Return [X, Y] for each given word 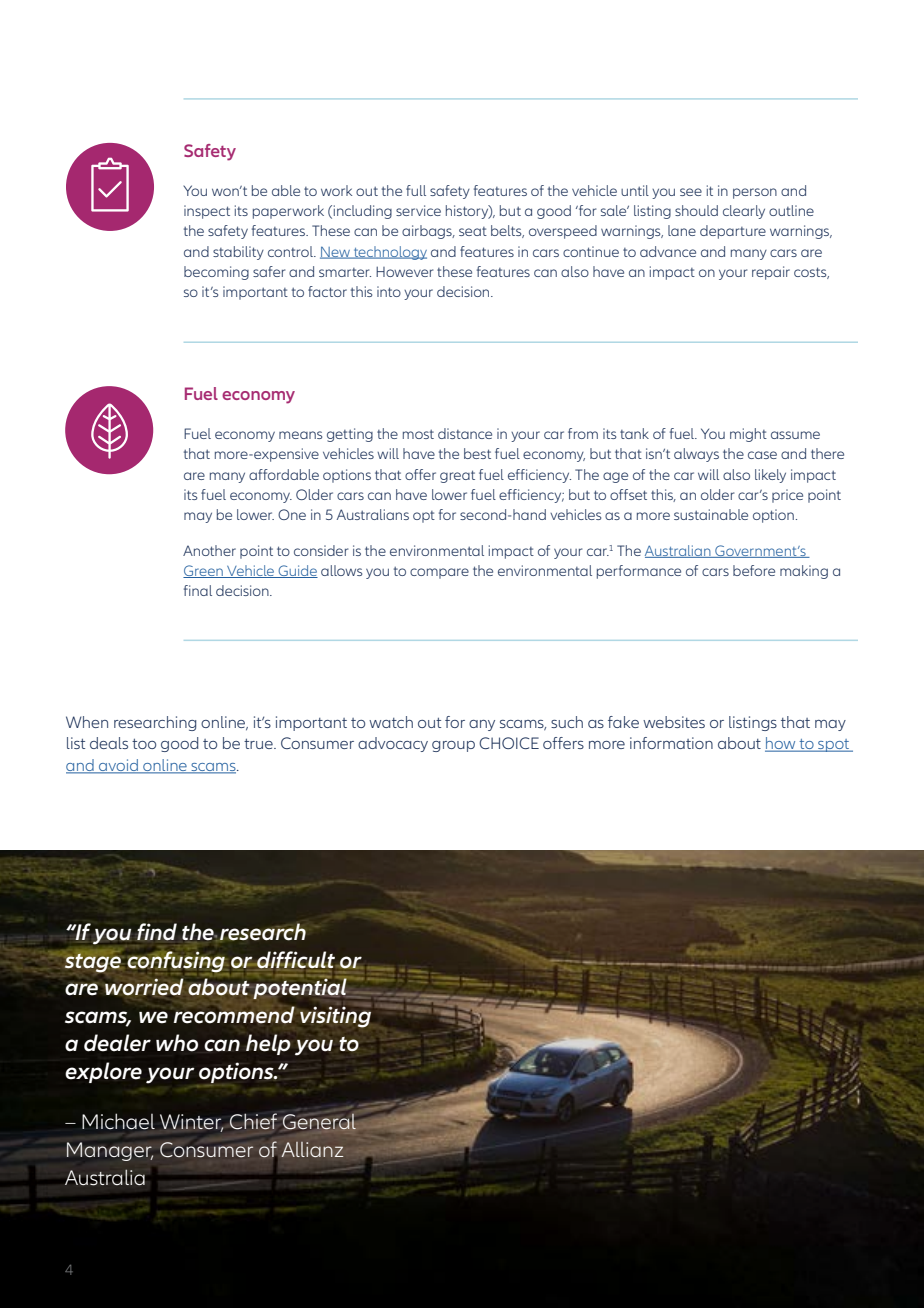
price [787, 496]
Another [209, 550]
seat [473, 231]
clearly [744, 212]
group [453, 746]
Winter [192, 1123]
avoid [118, 766]
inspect [207, 212]
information [671, 743]
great [457, 476]
